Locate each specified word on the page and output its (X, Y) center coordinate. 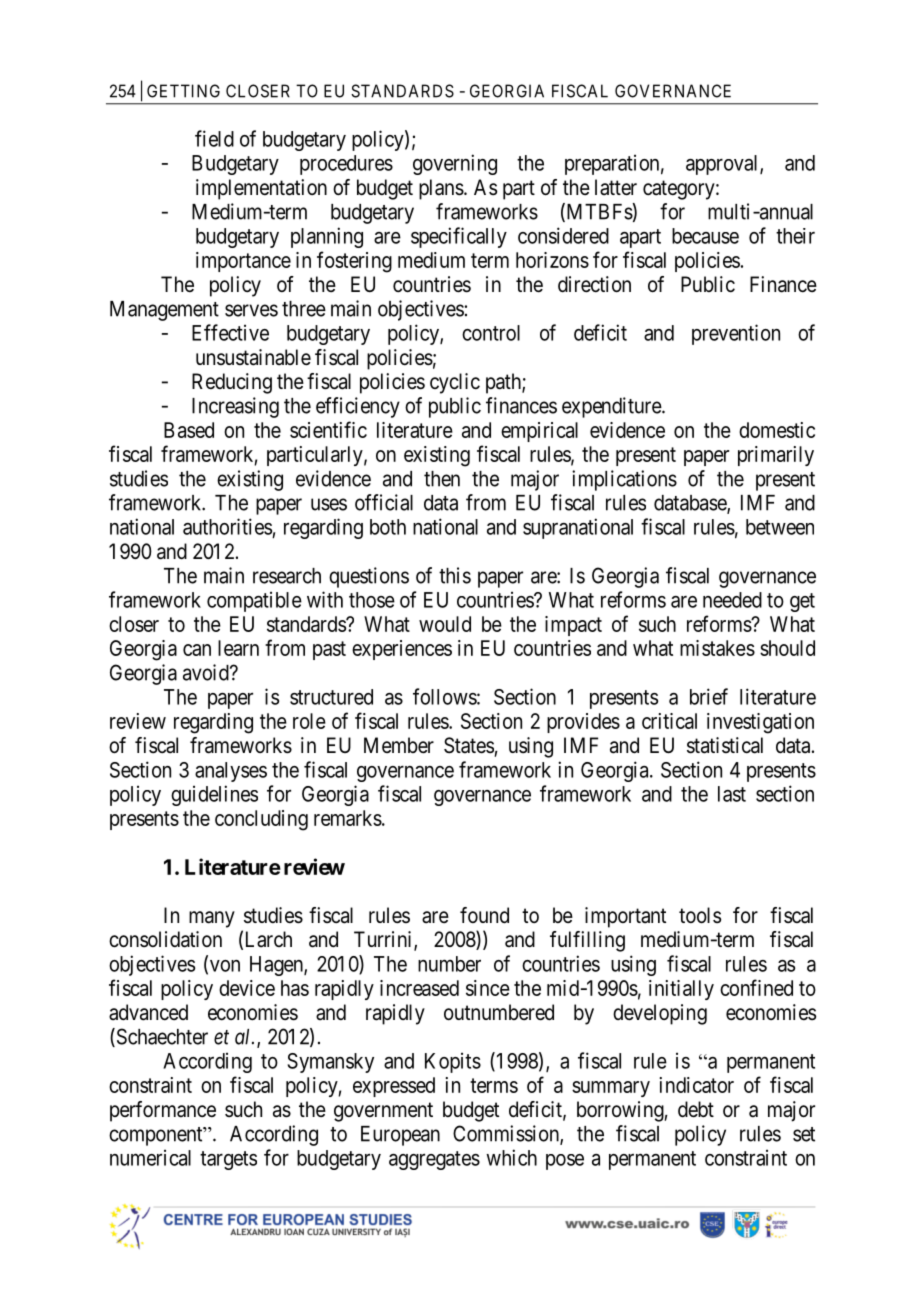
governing (455, 164)
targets (228, 1160)
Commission (507, 1134)
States (469, 745)
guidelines (214, 795)
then (442, 479)
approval (723, 165)
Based (189, 430)
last (732, 794)
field (214, 138)
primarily (776, 456)
